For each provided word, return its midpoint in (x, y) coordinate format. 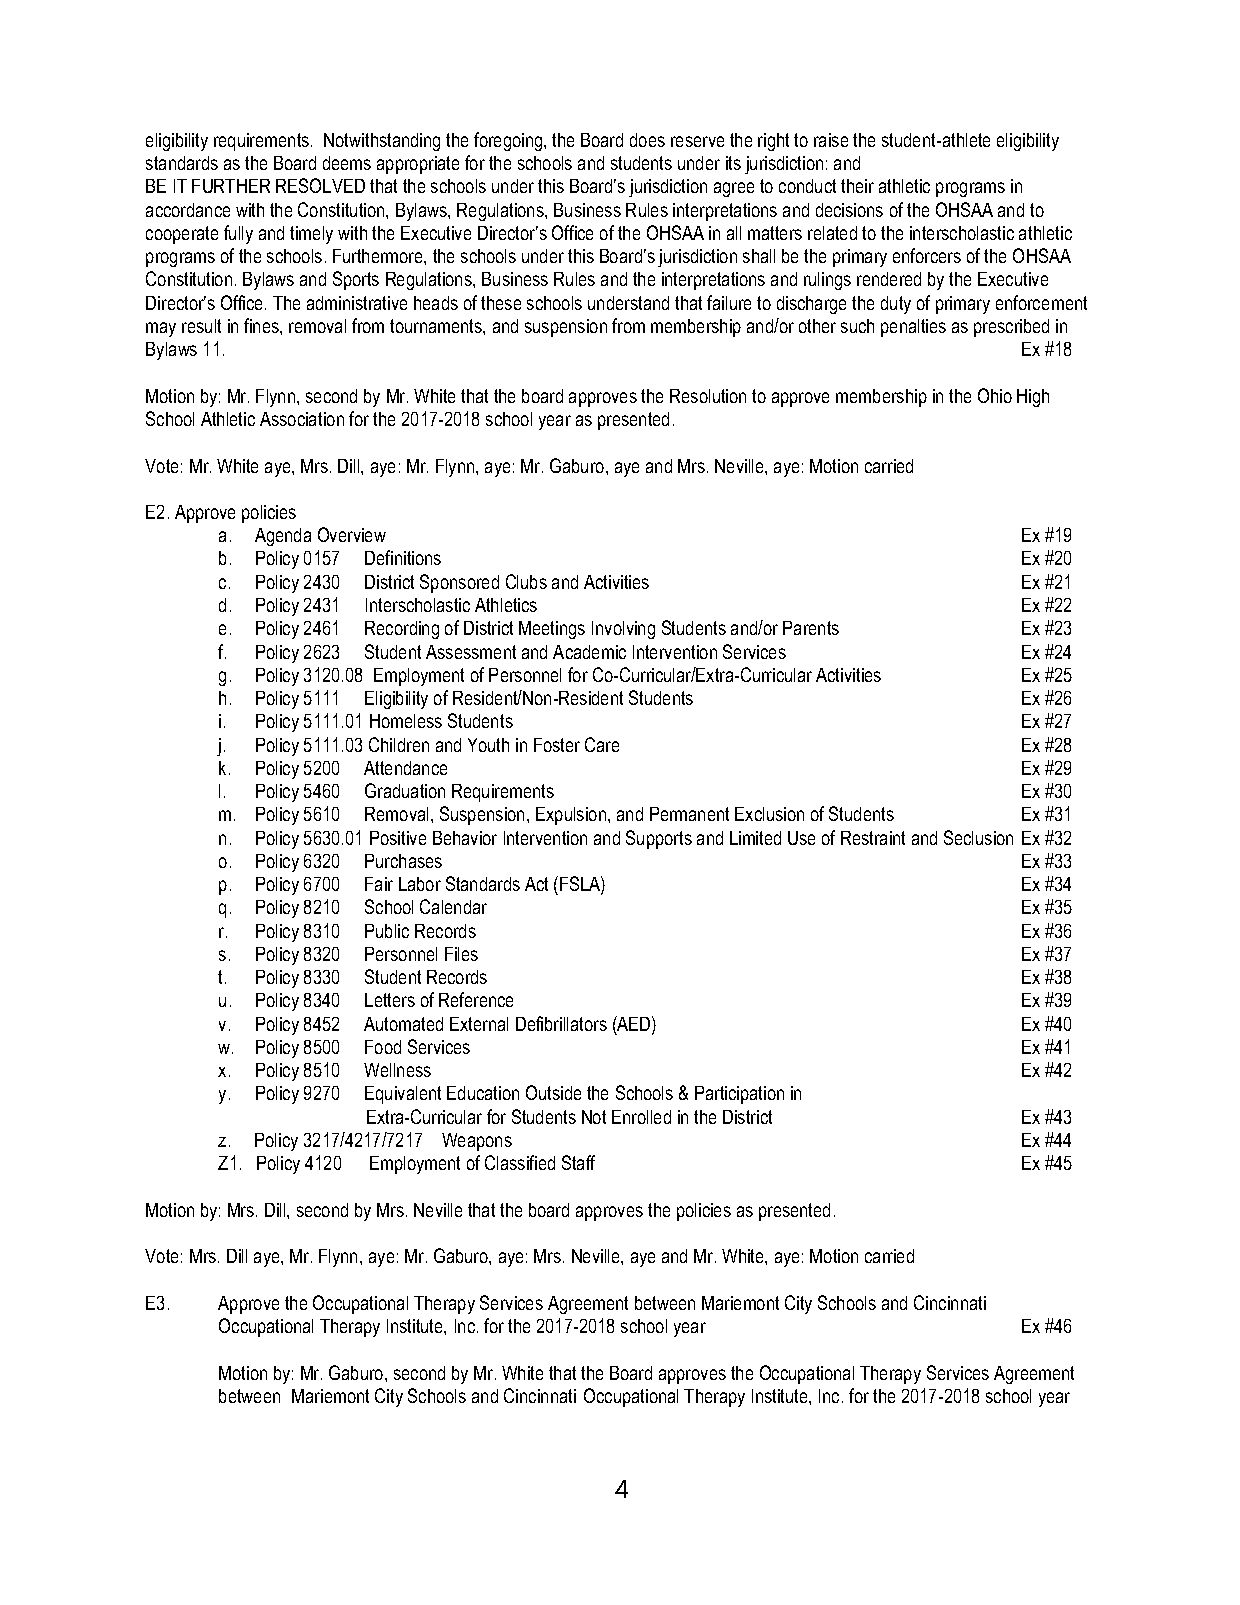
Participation (739, 1095)
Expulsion (572, 816)
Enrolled (641, 1117)
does (647, 140)
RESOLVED (320, 185)
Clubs (526, 581)
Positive (398, 838)
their (857, 186)
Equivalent (403, 1095)
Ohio (995, 395)
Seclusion (978, 837)
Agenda (283, 537)
